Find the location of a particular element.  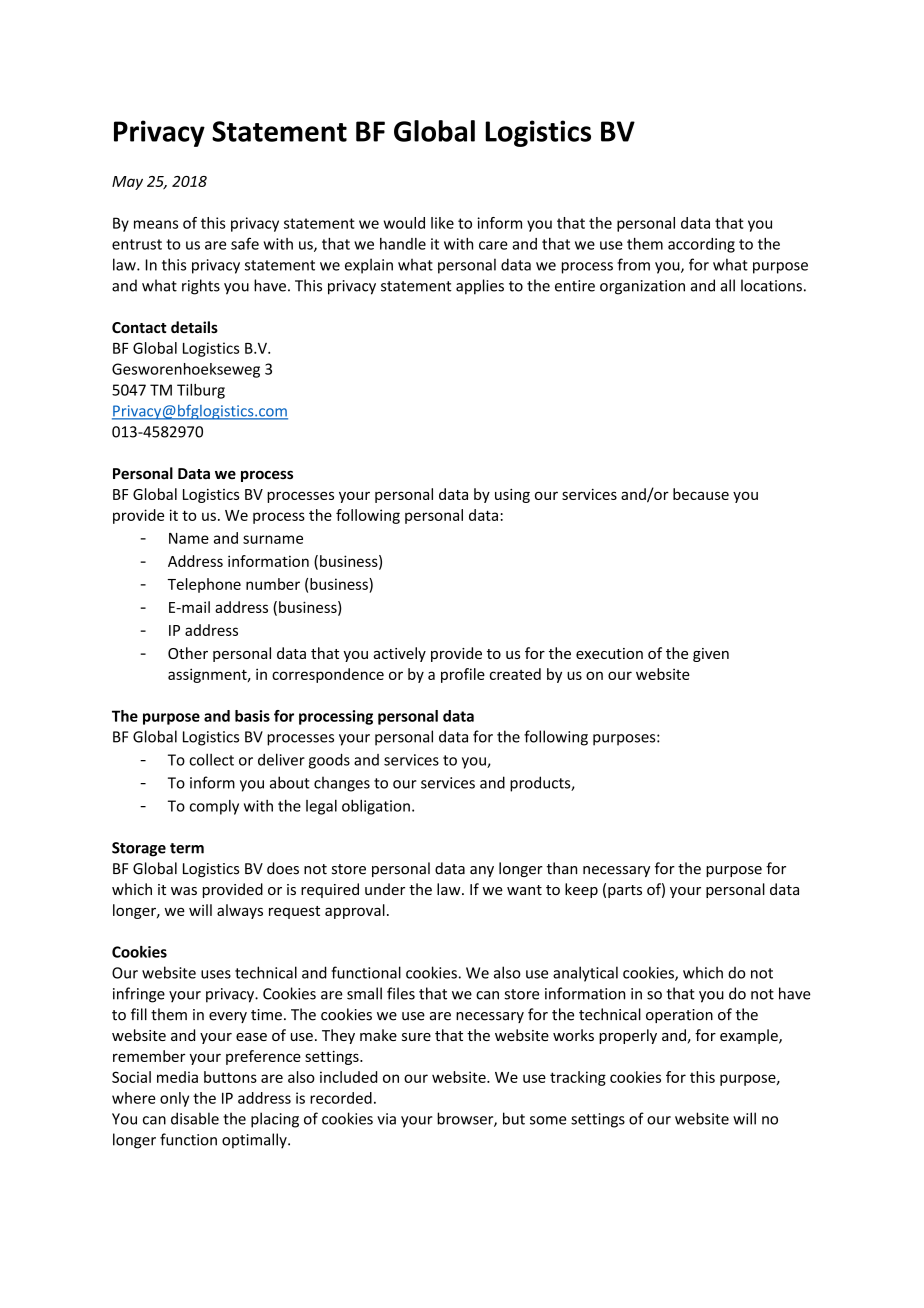

Other is located at coordinates (188, 653).
